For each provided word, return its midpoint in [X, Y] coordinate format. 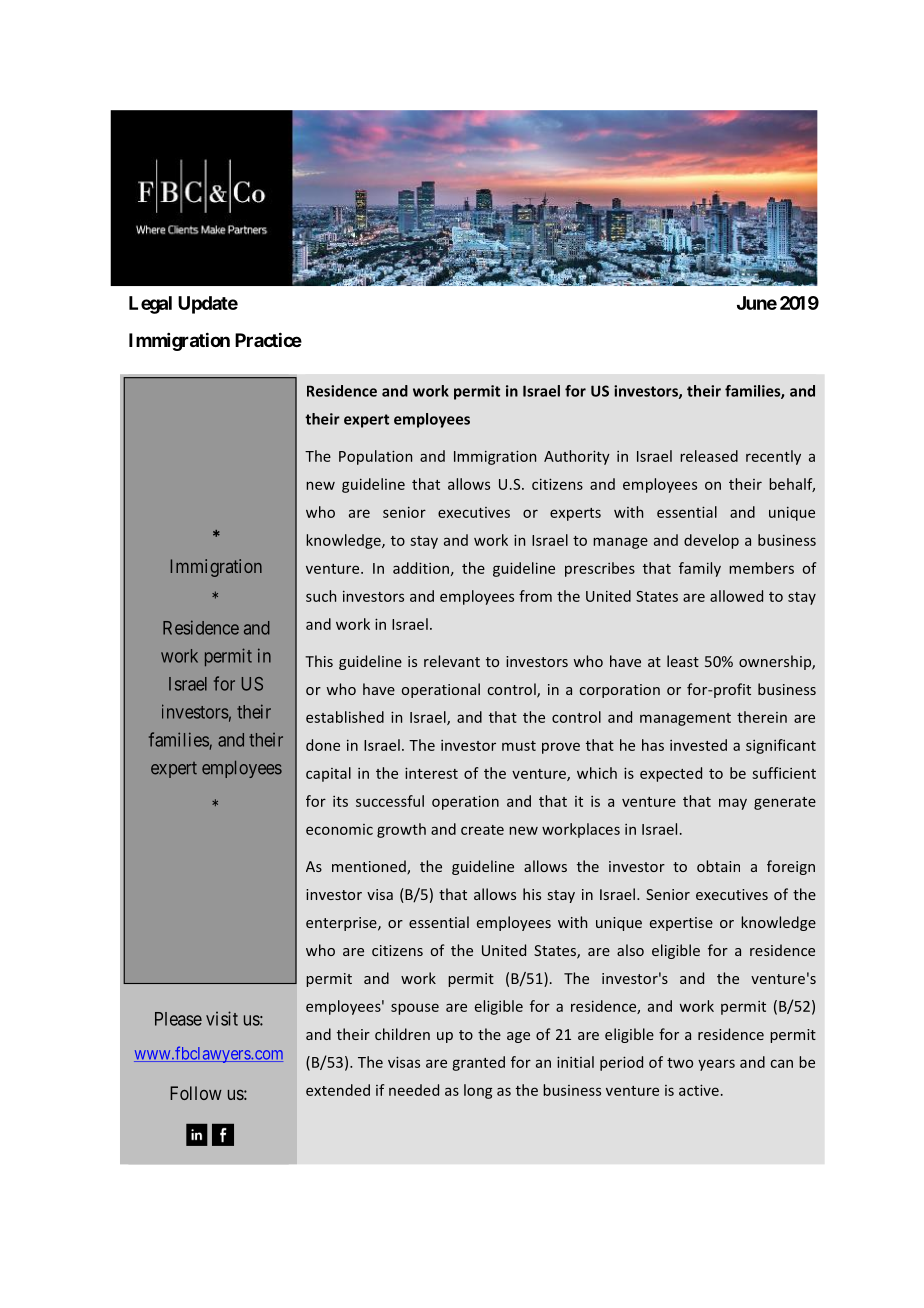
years [716, 1065]
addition [421, 568]
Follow [196, 1093]
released [709, 456]
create [482, 830]
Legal [150, 305]
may [733, 804]
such [321, 596]
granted [478, 1063]
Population [375, 457]
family [700, 569]
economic [339, 829]
